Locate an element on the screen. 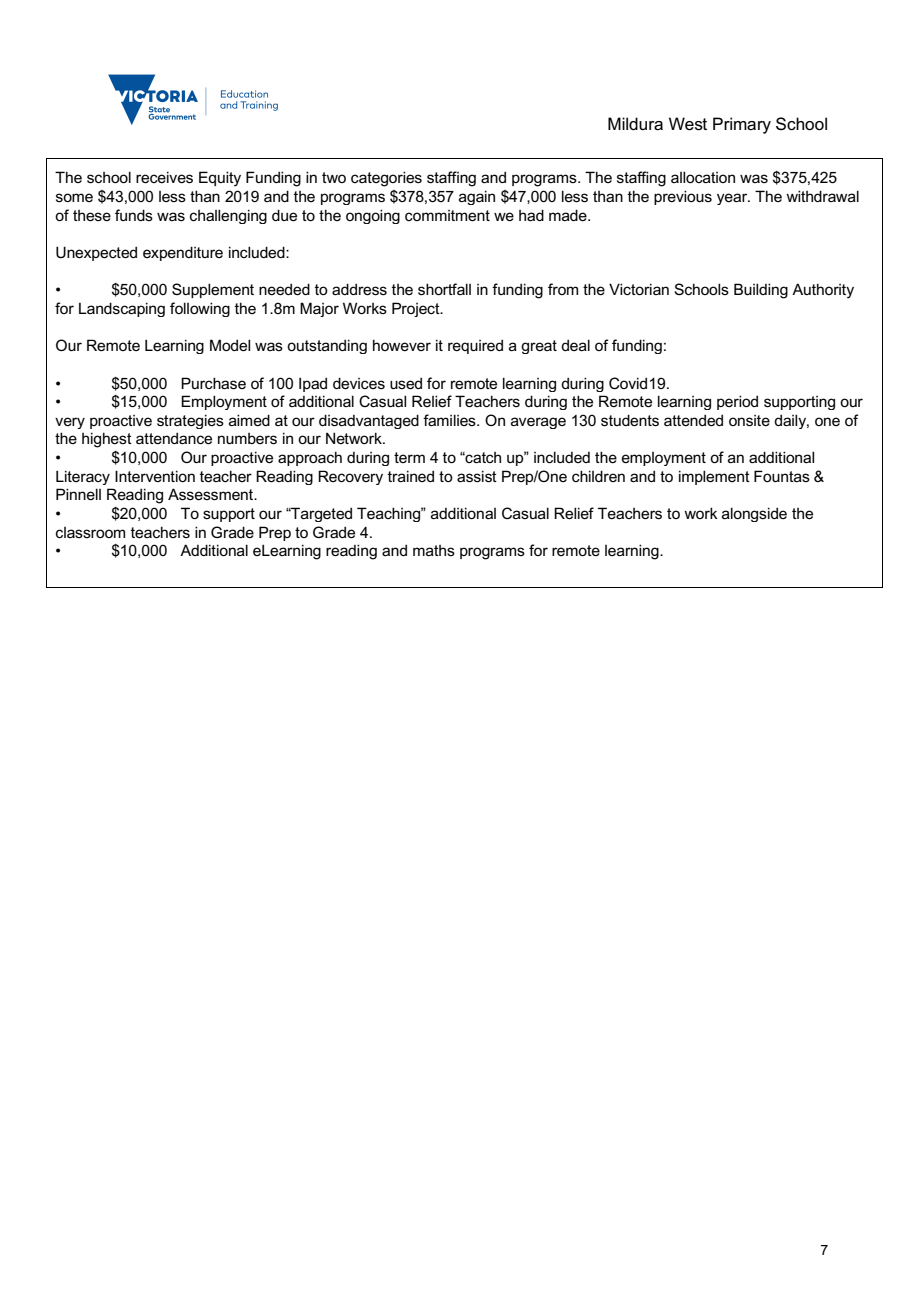  Building is located at coordinates (761, 291).
